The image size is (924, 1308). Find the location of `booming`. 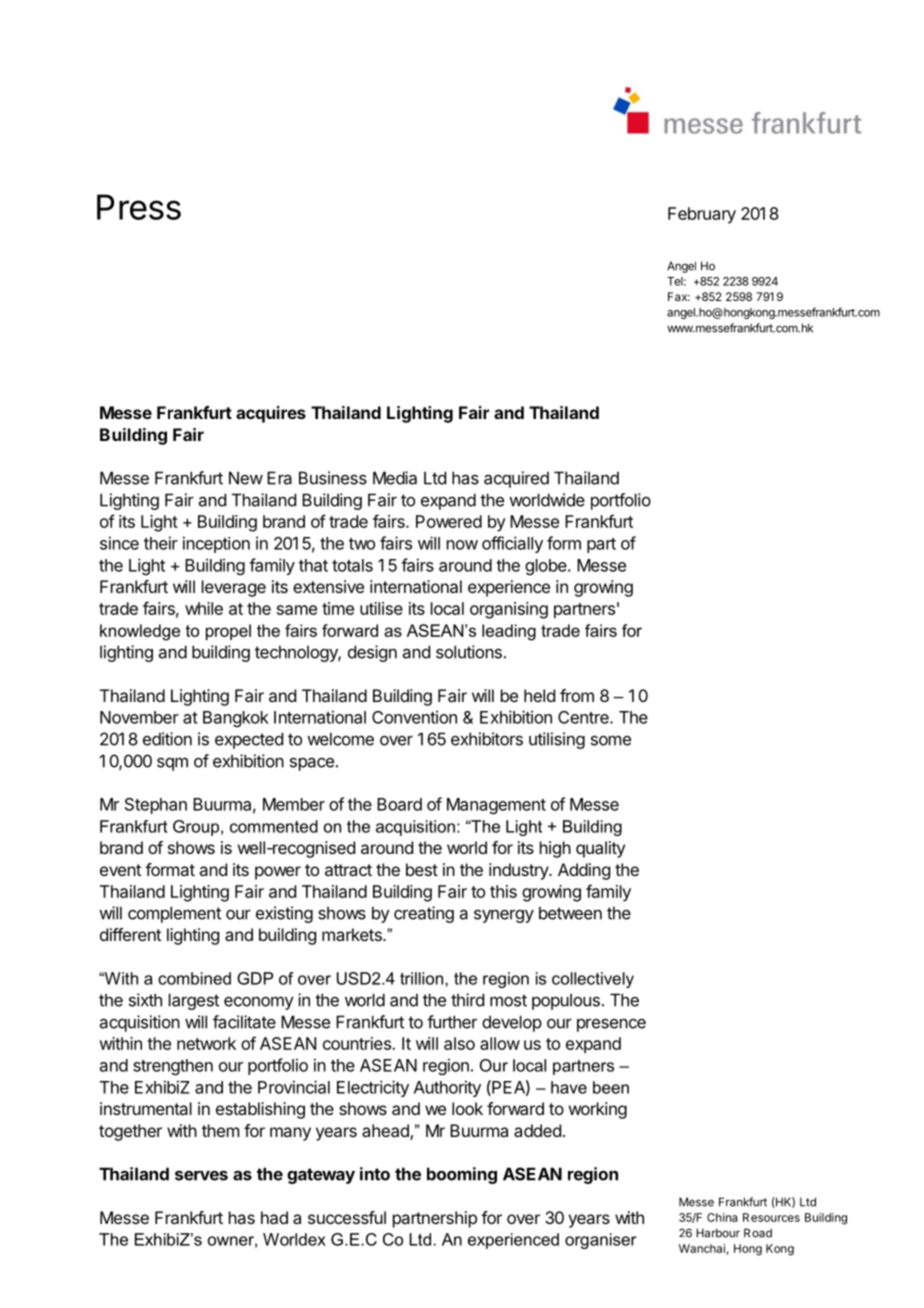

booming is located at coordinates (462, 1175).
